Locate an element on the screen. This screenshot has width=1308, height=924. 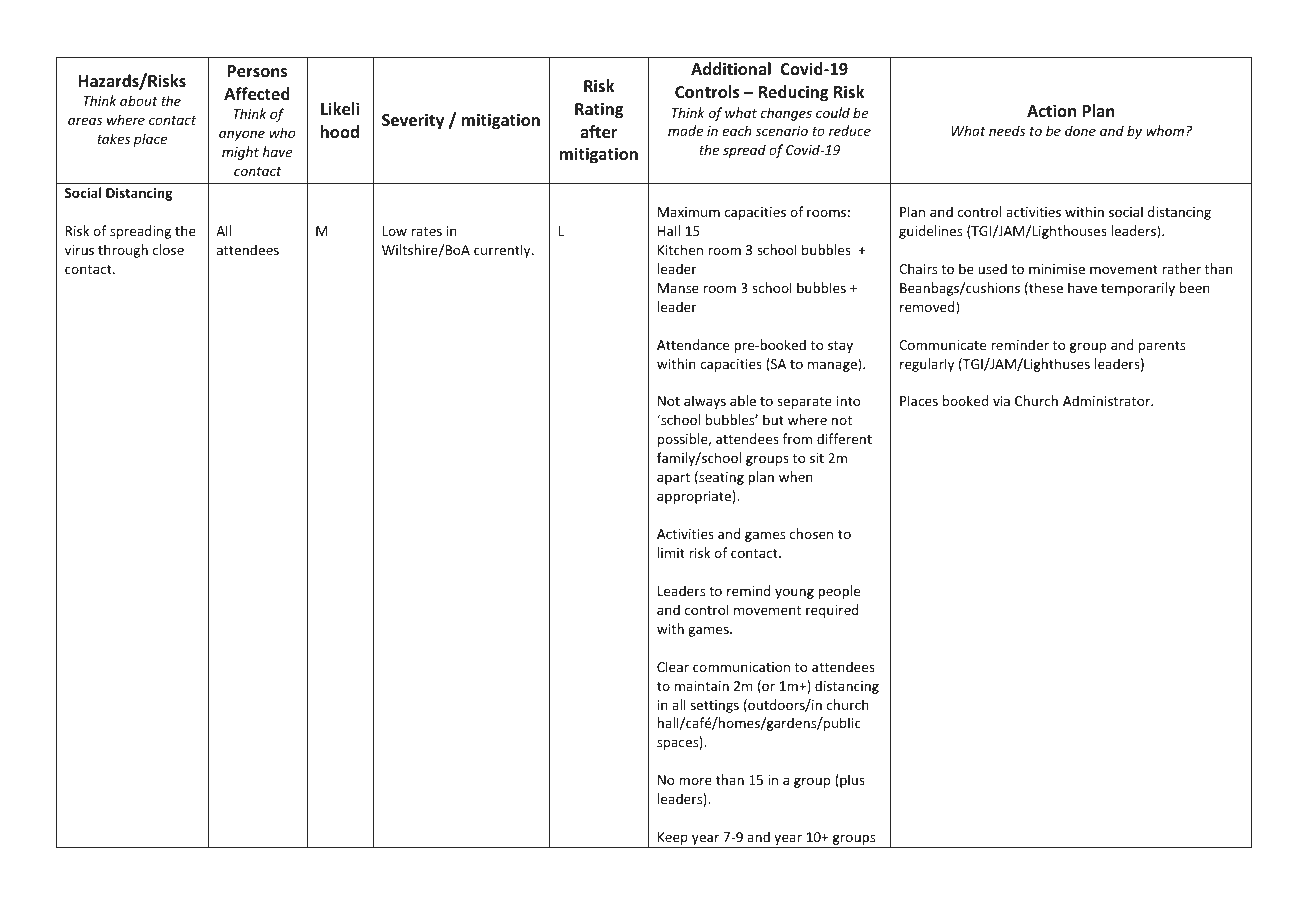
Action is located at coordinates (1051, 110).
